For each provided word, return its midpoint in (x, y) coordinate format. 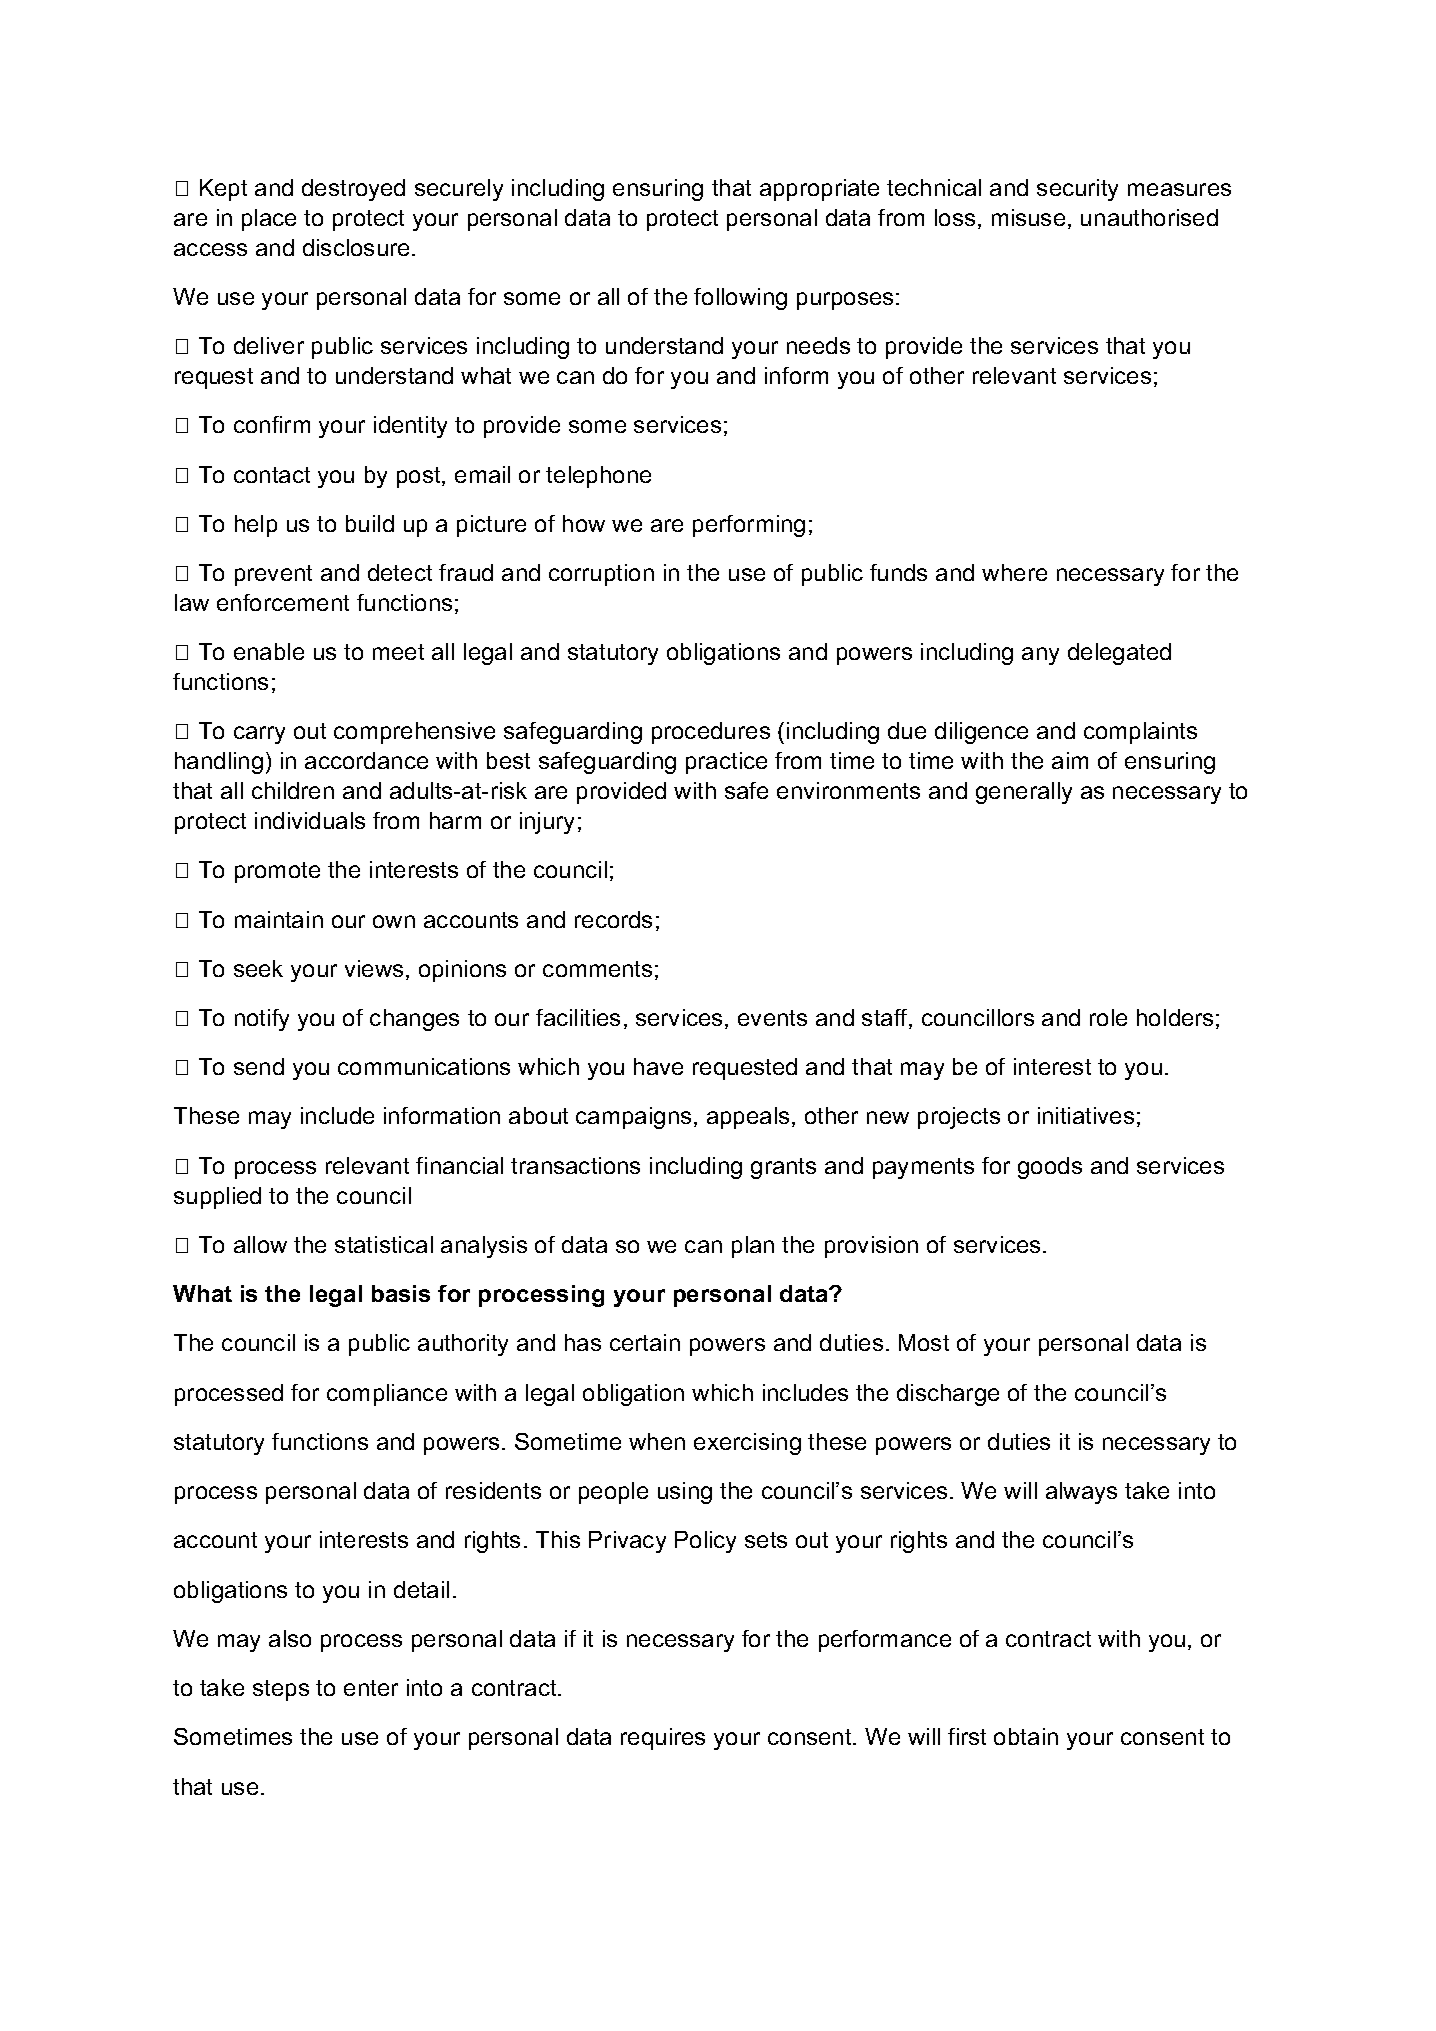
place (269, 220)
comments (597, 969)
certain (645, 1342)
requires (663, 1739)
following (740, 299)
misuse (1028, 217)
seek (258, 968)
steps (281, 1690)
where (1014, 572)
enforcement (283, 602)
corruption (601, 575)
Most (924, 1342)
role (1108, 1017)
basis (401, 1293)
